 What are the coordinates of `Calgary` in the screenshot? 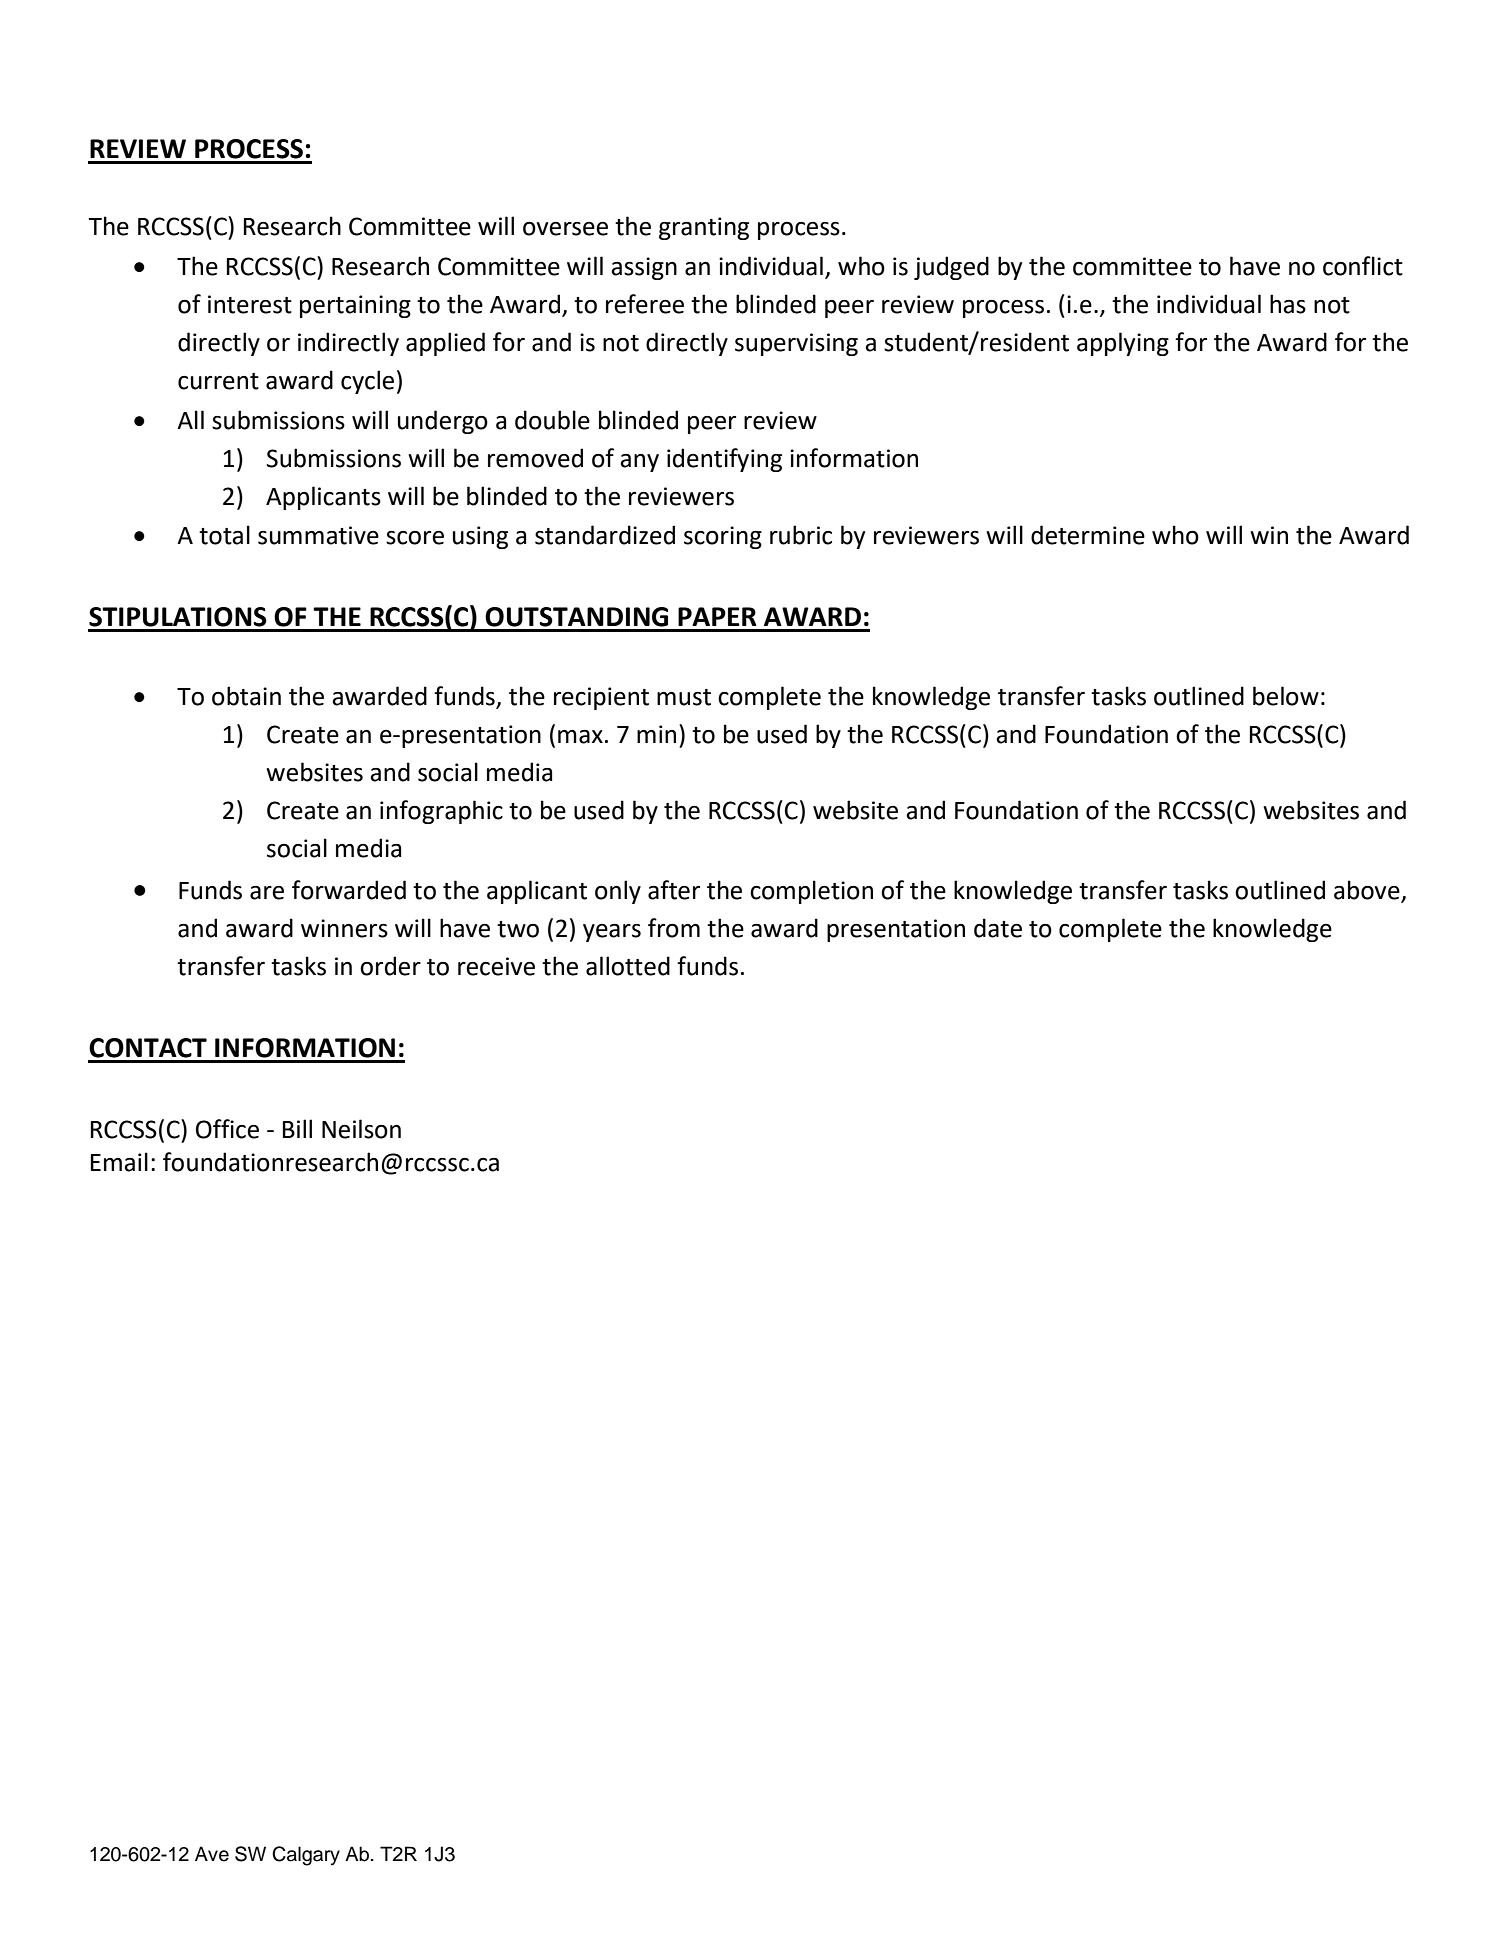 It's located at (306, 1856).
